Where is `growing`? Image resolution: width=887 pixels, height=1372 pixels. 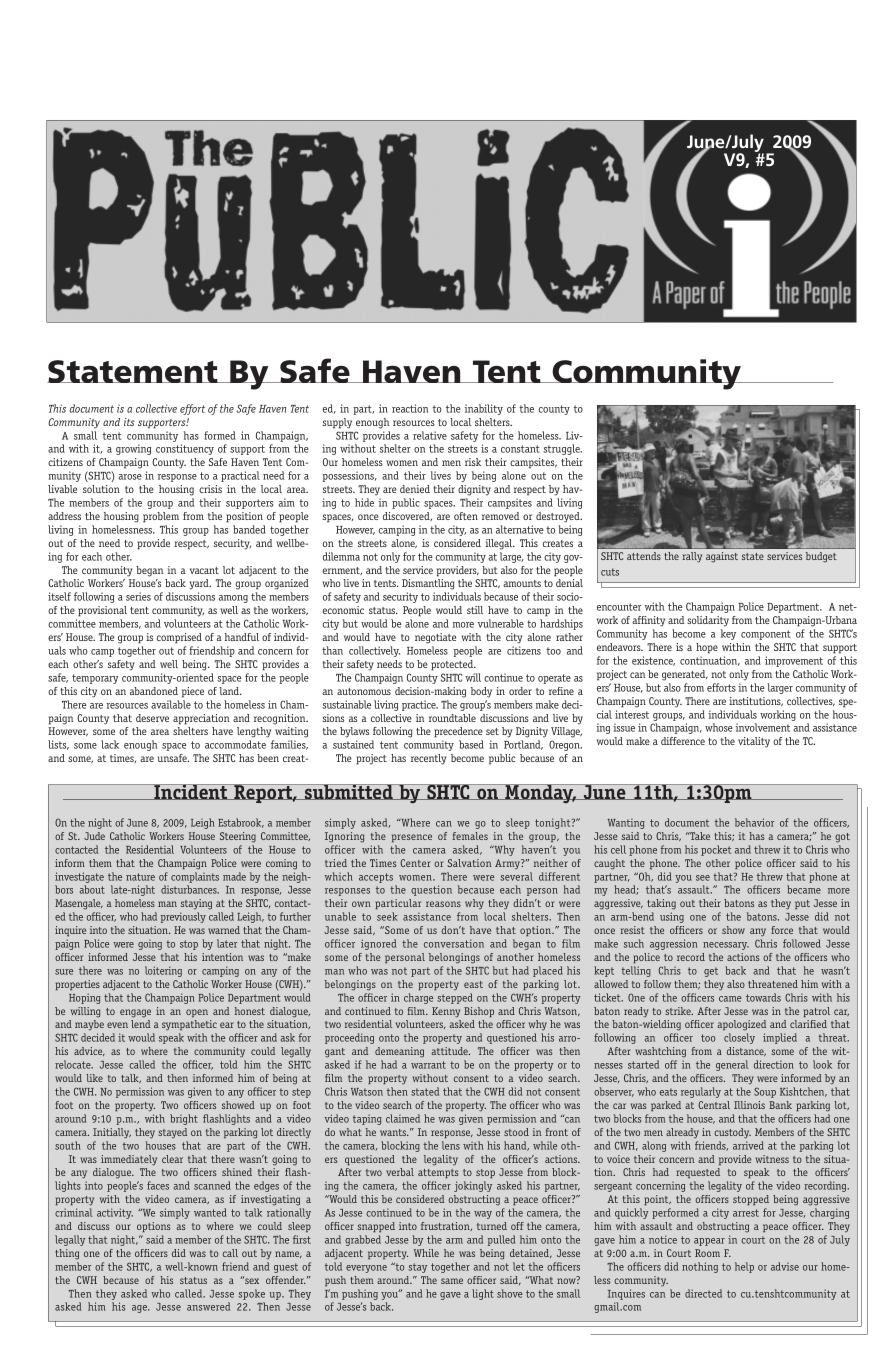 growing is located at coordinates (133, 449).
